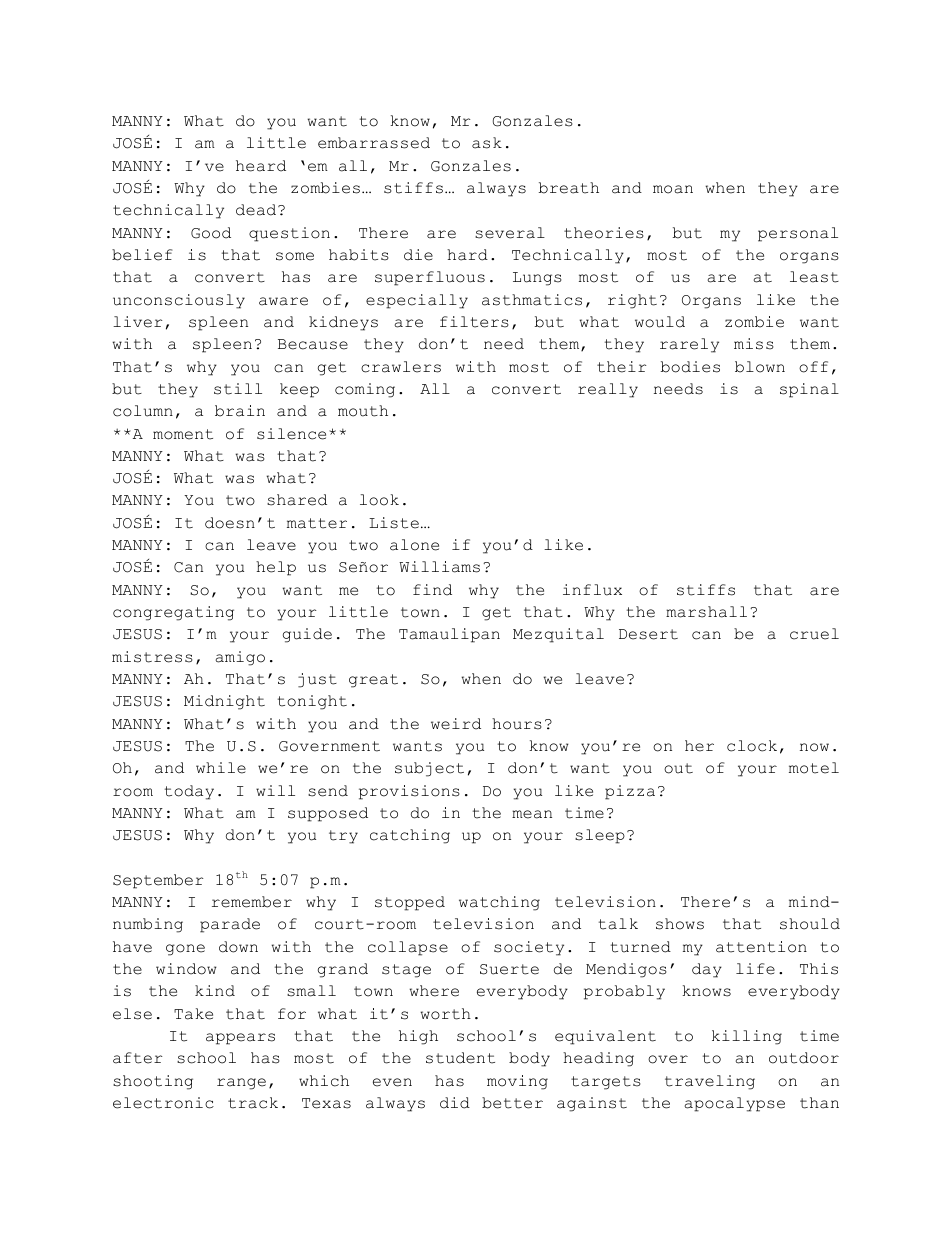  What do you see at coordinates (261, 166) in the screenshot?
I see `heard` at bounding box center [261, 166].
